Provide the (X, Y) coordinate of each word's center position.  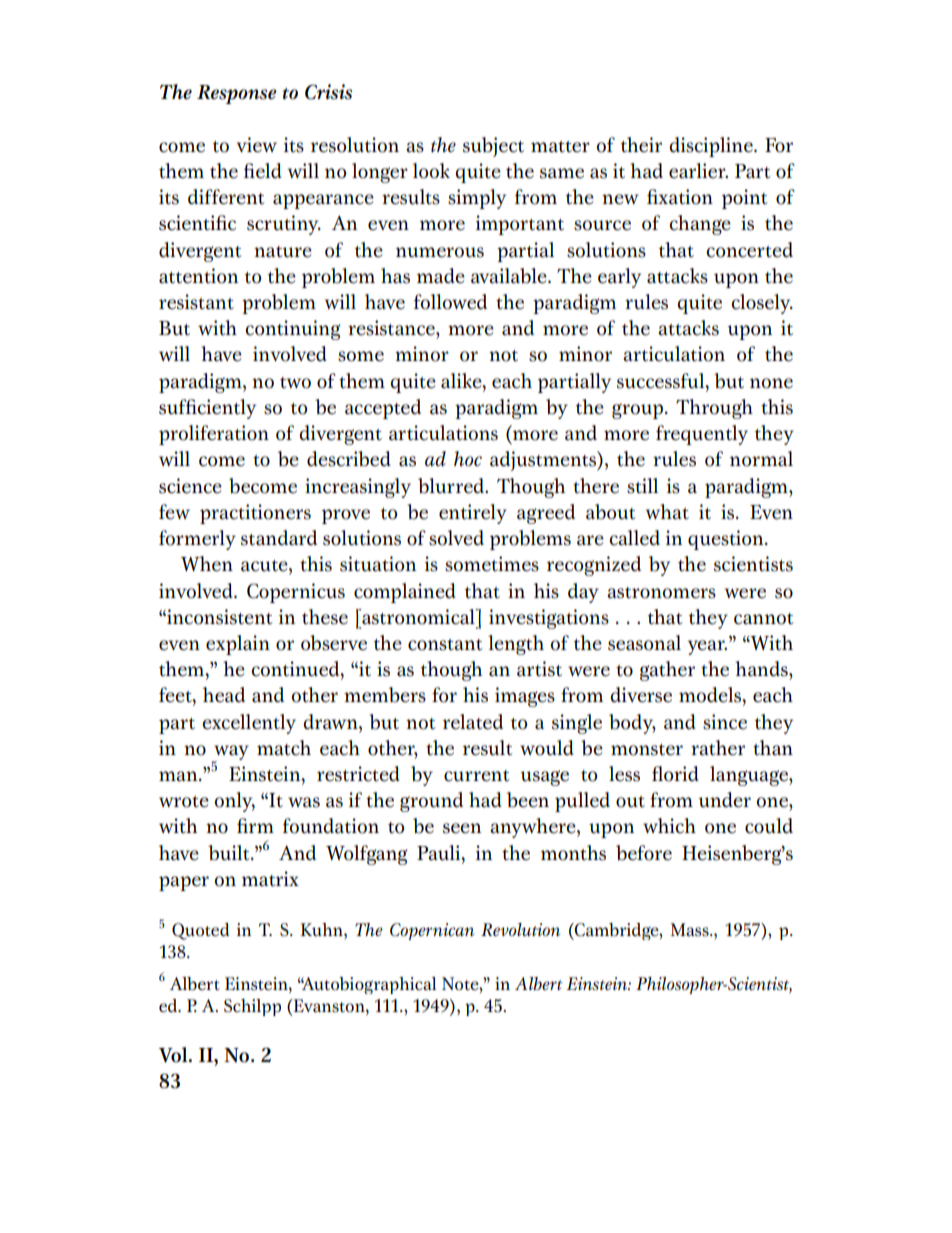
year (707, 647)
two (295, 383)
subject (493, 147)
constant (445, 645)
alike (462, 381)
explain (238, 645)
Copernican (432, 931)
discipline (712, 147)
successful (662, 381)
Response (237, 94)
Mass (691, 930)
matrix (270, 879)
